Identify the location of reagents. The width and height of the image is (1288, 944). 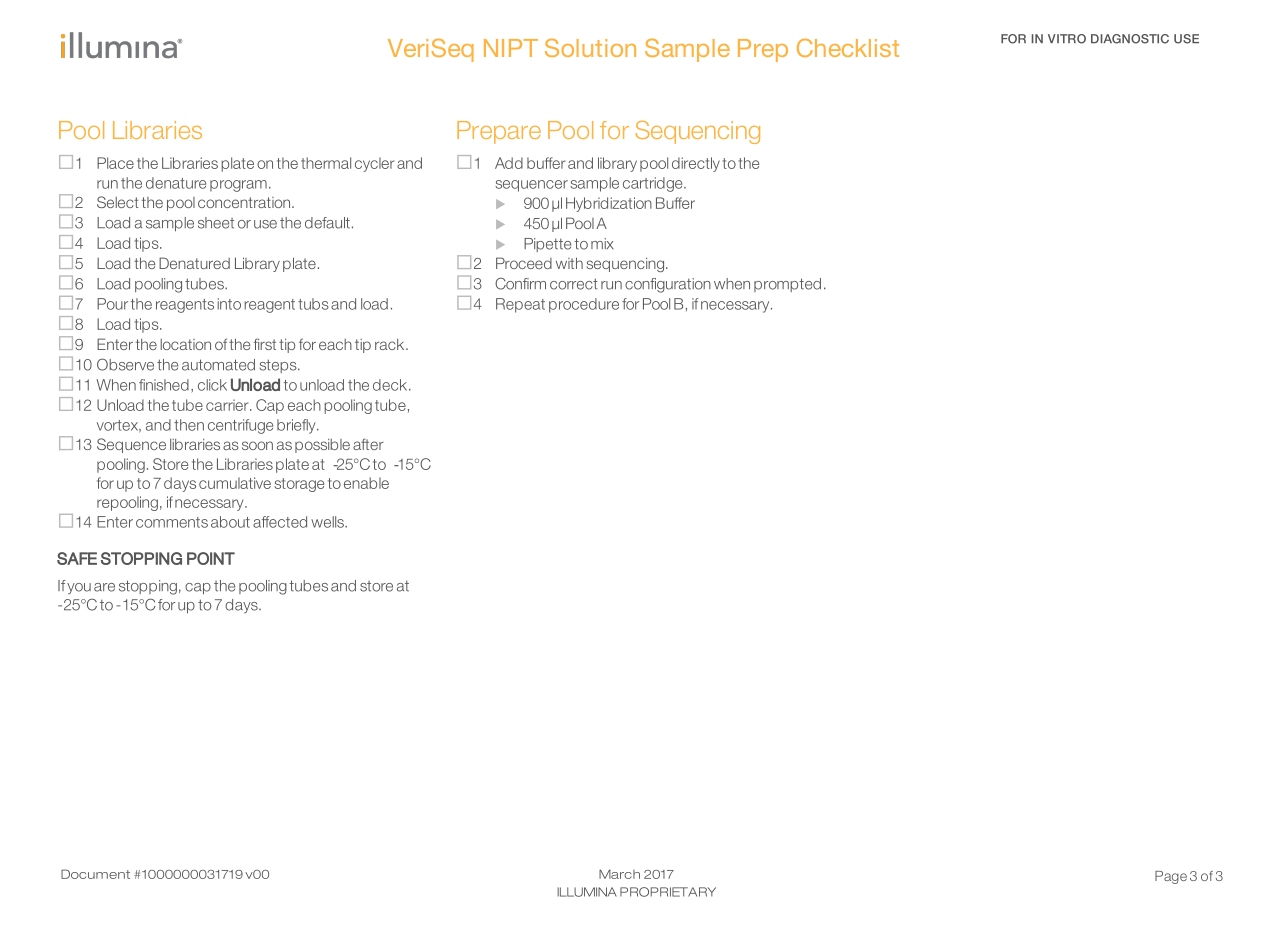
(185, 306).
